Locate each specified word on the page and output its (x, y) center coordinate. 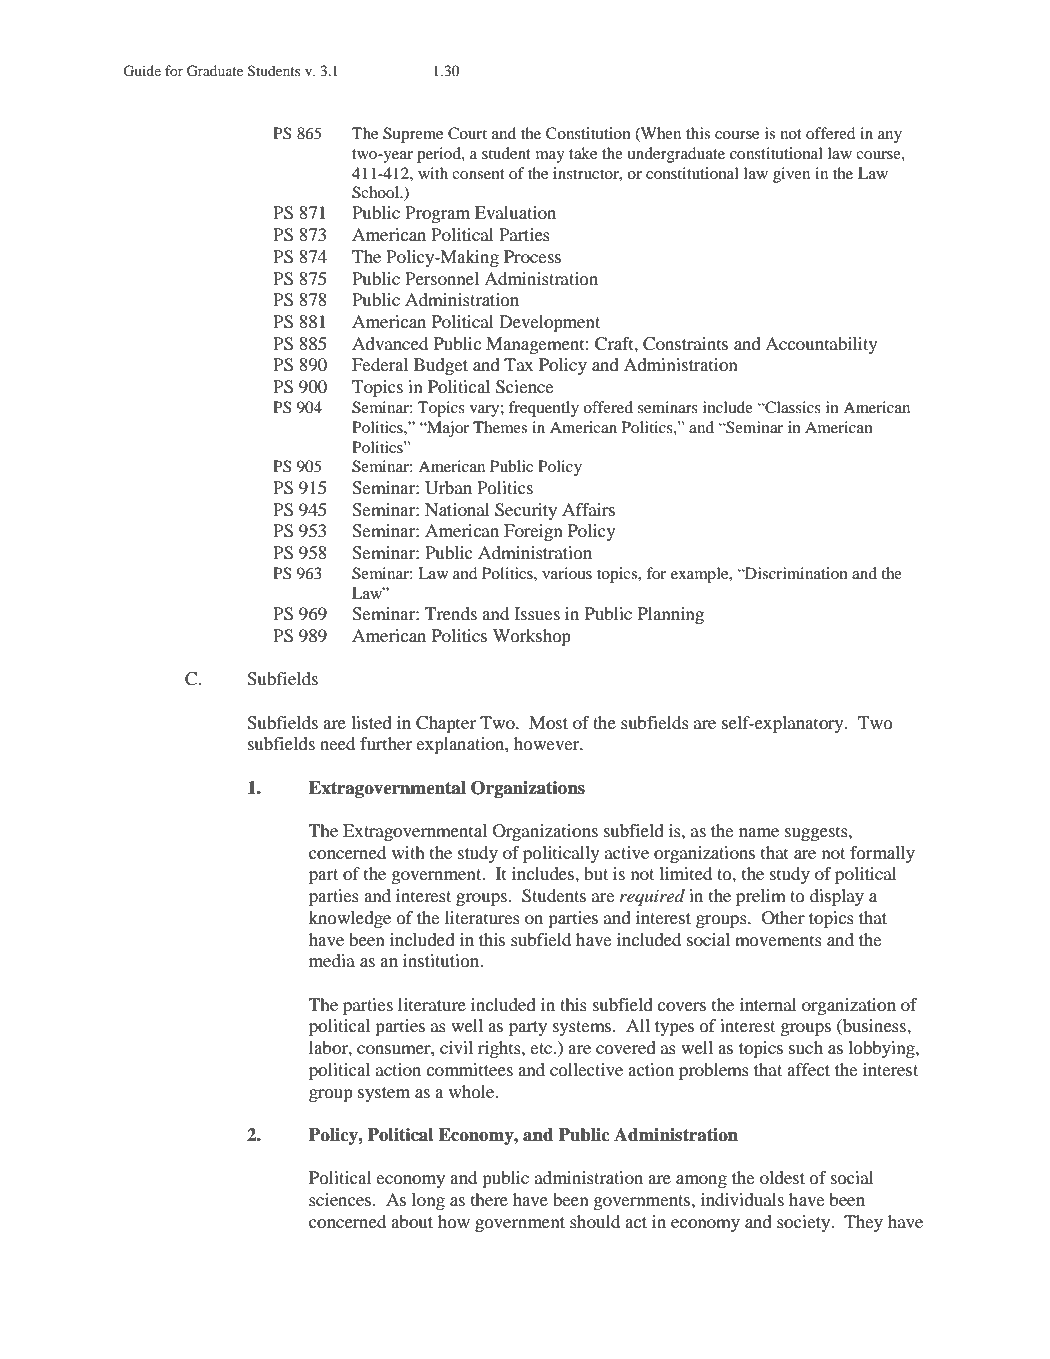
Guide (142, 71)
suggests (817, 833)
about (412, 1221)
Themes (500, 427)
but (596, 873)
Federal (380, 364)
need (337, 743)
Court (467, 133)
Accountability (821, 345)
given (791, 175)
